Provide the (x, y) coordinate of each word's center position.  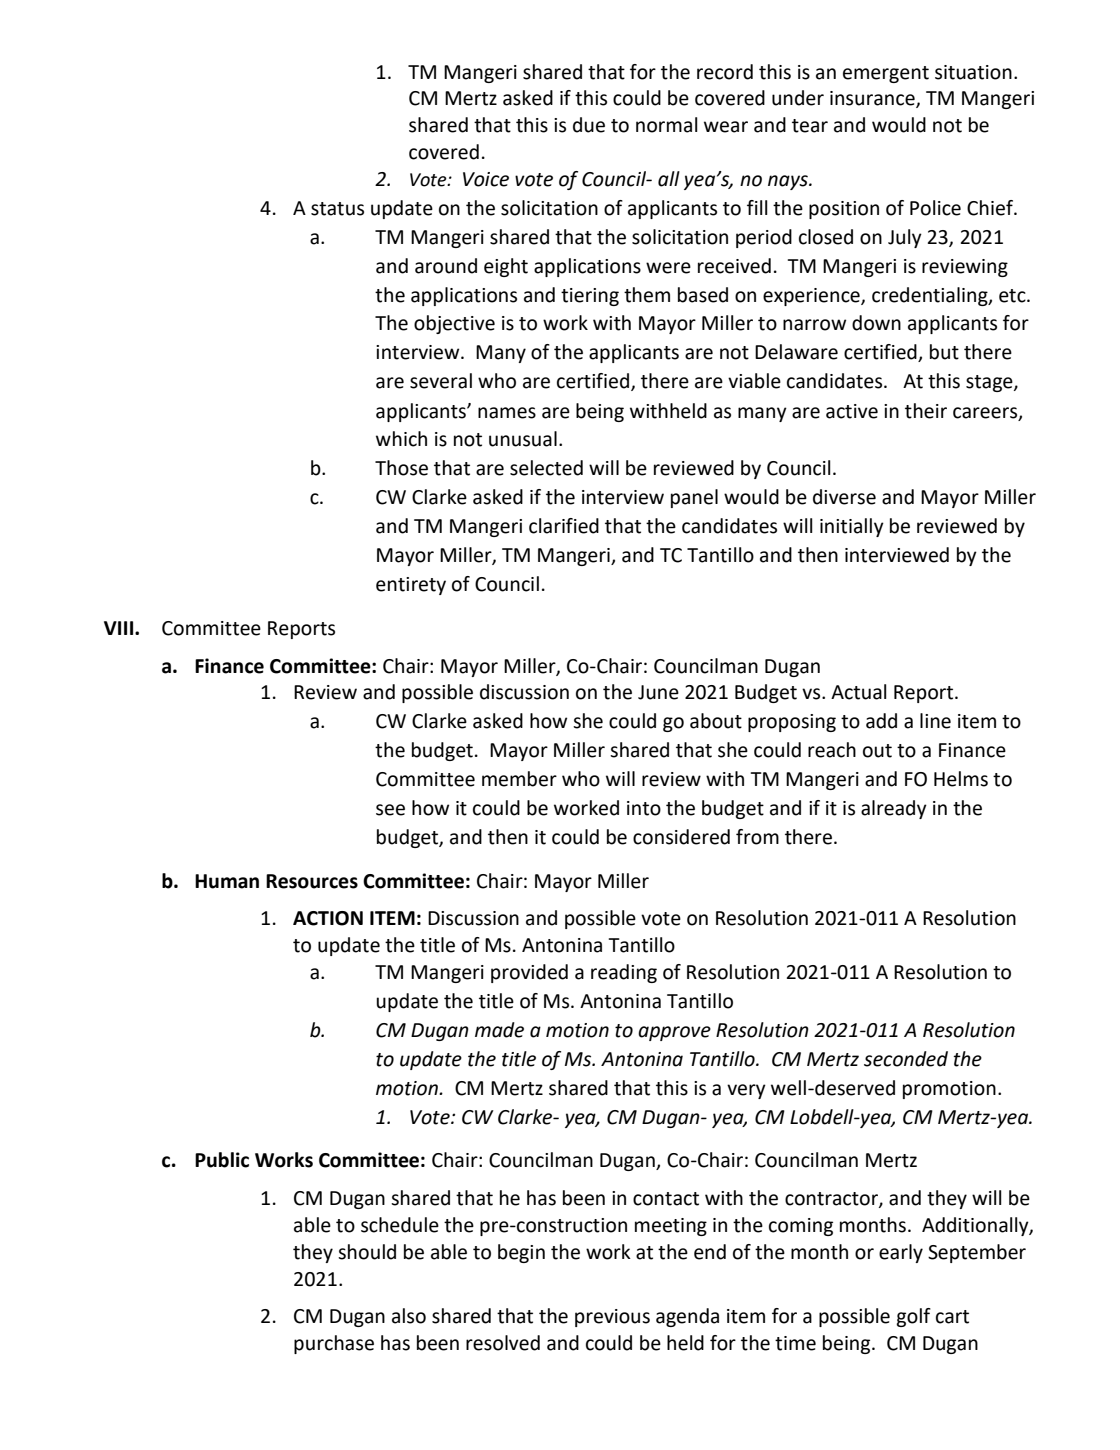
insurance (873, 99)
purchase (334, 1344)
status (337, 209)
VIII (118, 628)
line (935, 721)
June (658, 692)
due (589, 125)
